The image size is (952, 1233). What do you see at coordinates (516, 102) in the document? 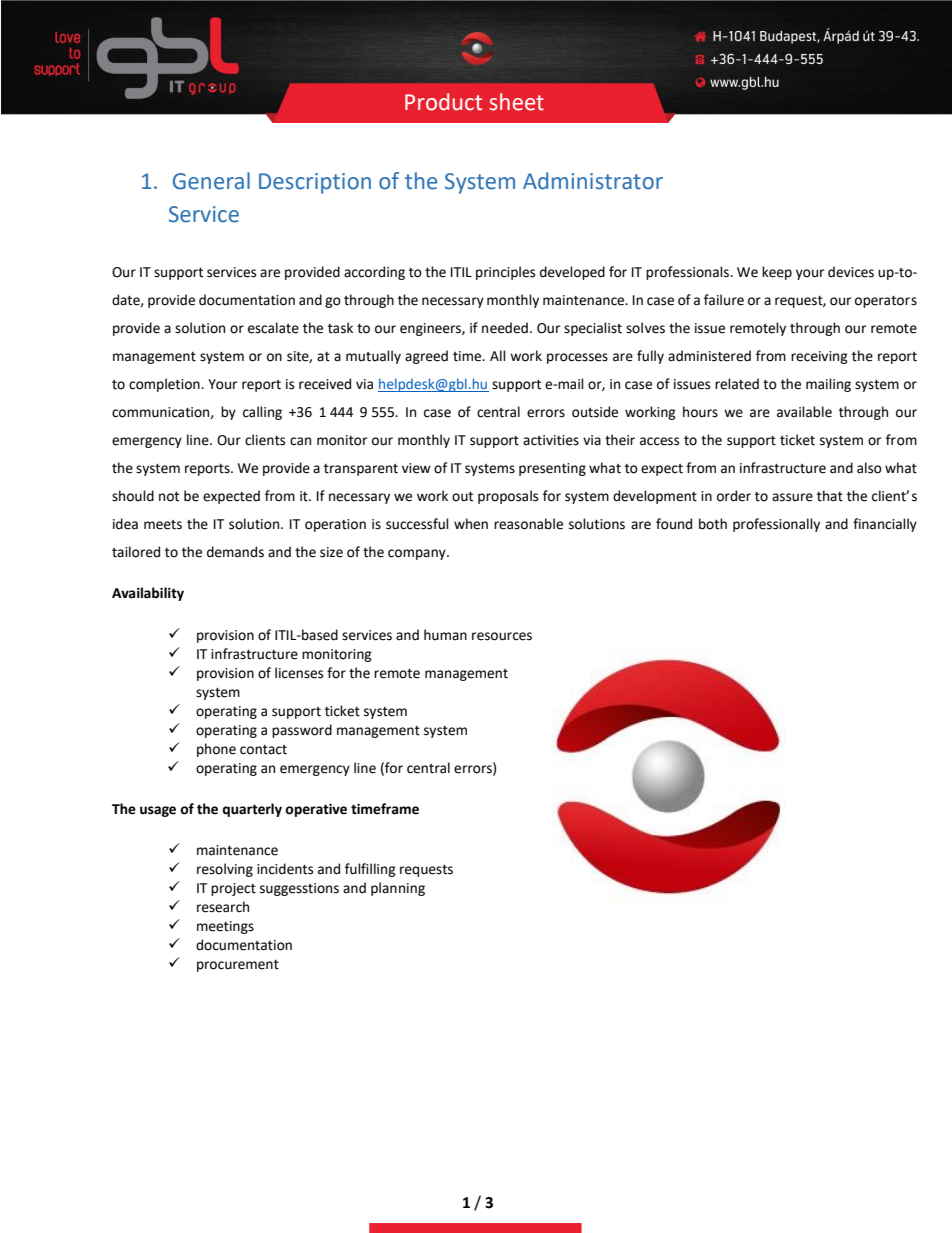
I see `sheet` at bounding box center [516, 102].
